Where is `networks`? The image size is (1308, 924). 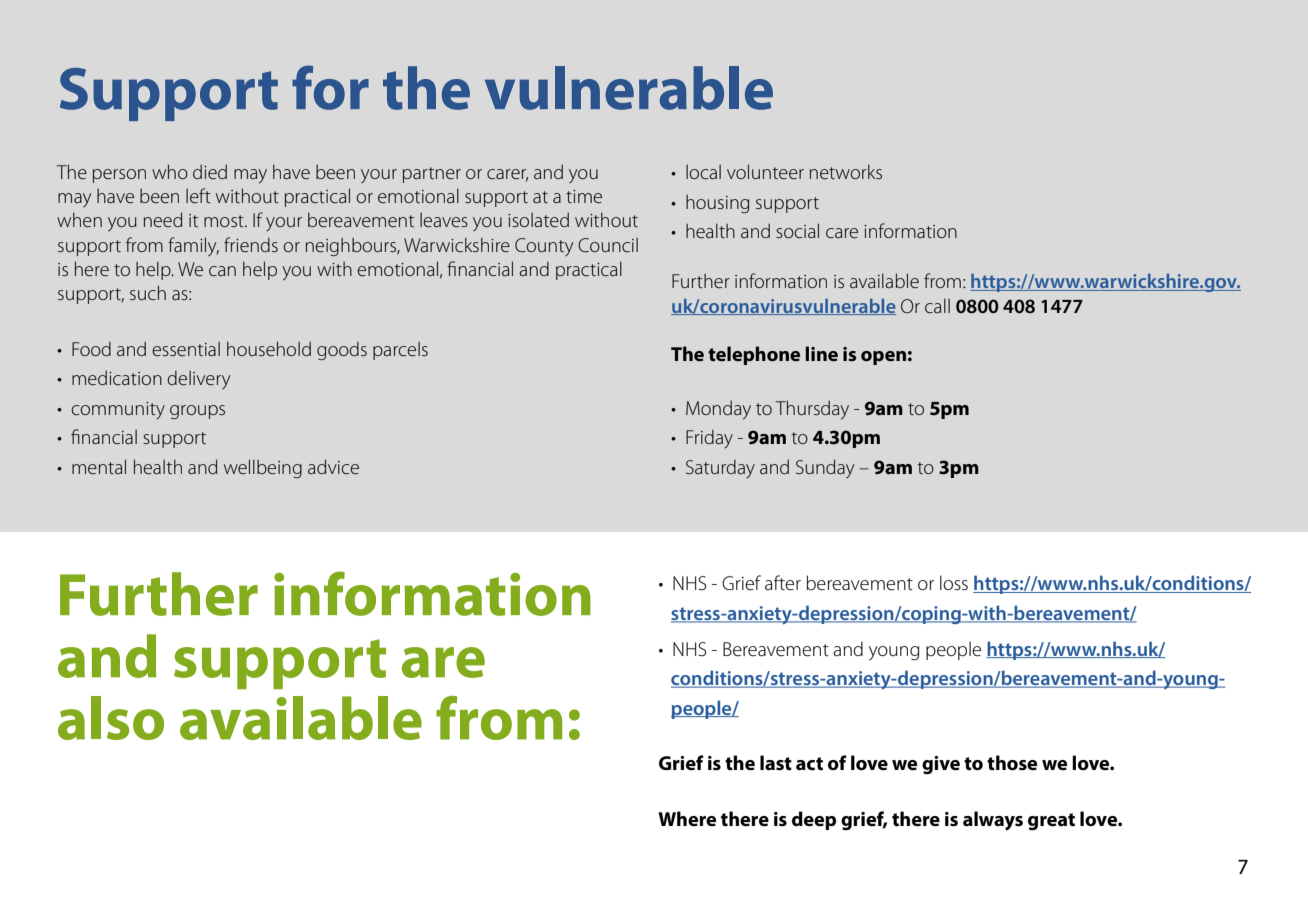
networks is located at coordinates (846, 171).
